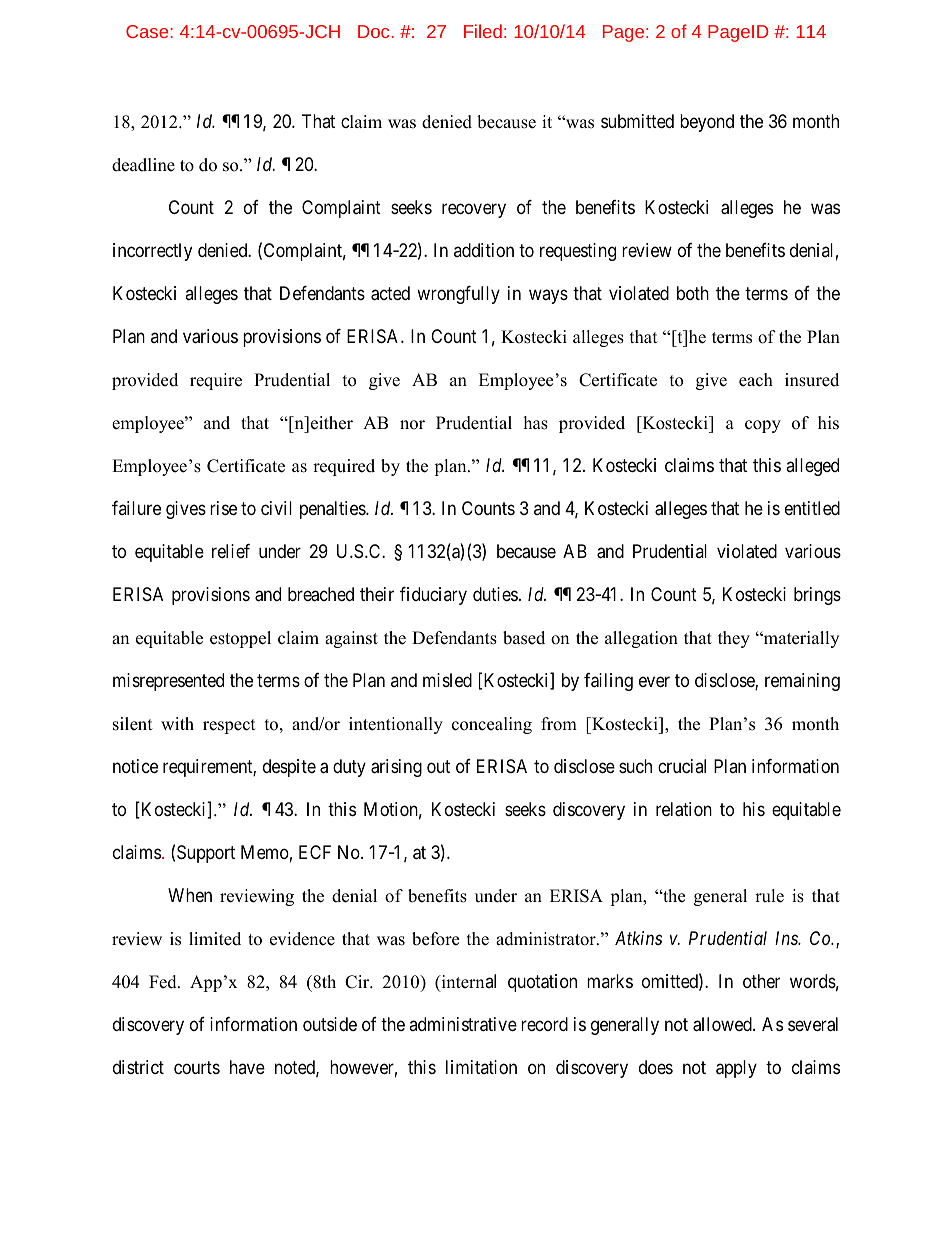 This screenshot has width=952, height=1233. Describe the element at coordinates (206, 854) in the screenshot. I see `Support` at that location.
